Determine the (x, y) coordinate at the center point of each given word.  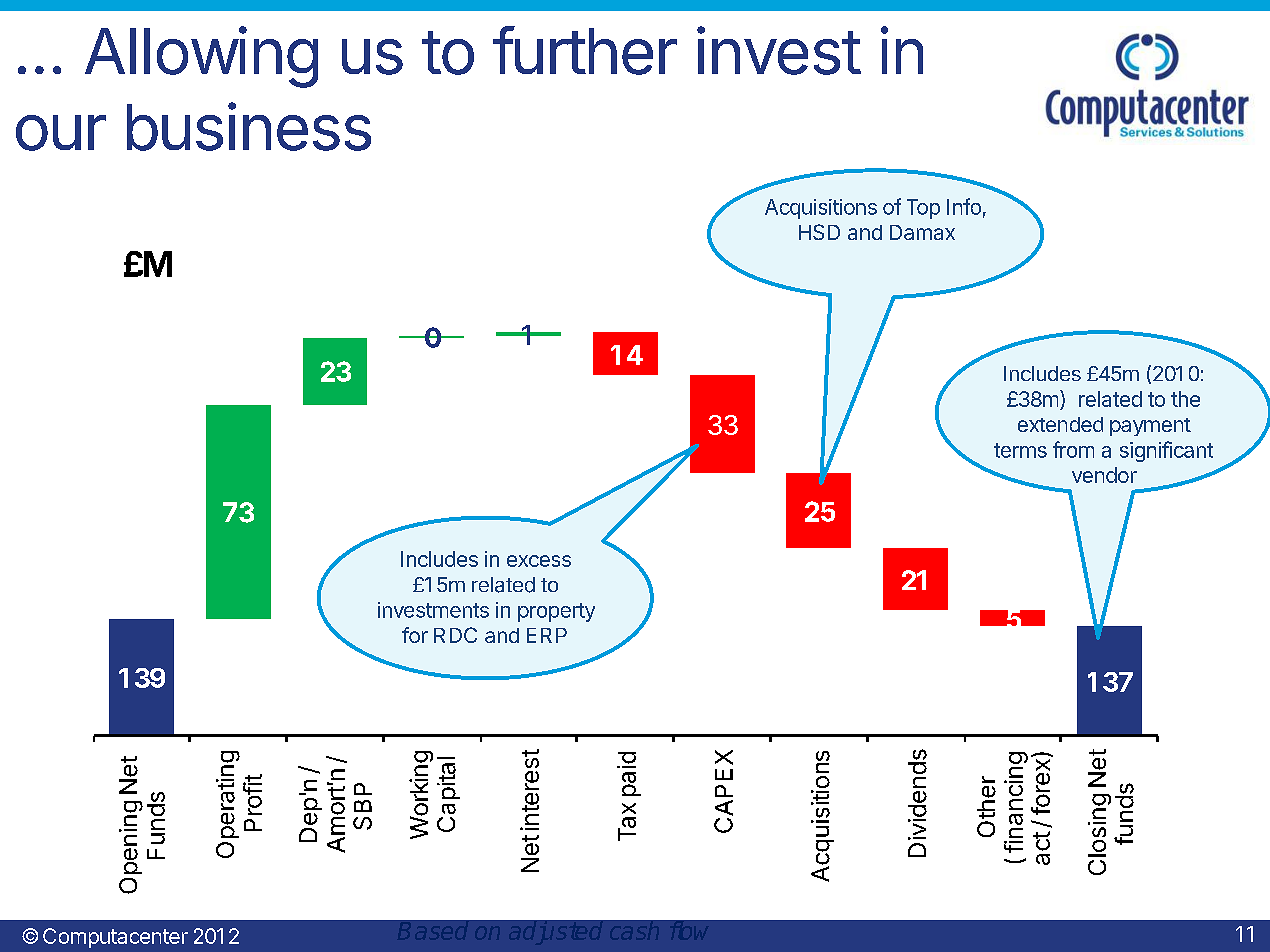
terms (1020, 450)
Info (964, 206)
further (585, 50)
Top (923, 209)
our (61, 133)
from (1073, 449)
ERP (547, 635)
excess (539, 561)
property (556, 612)
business (249, 126)
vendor (1104, 475)
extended (1060, 424)
